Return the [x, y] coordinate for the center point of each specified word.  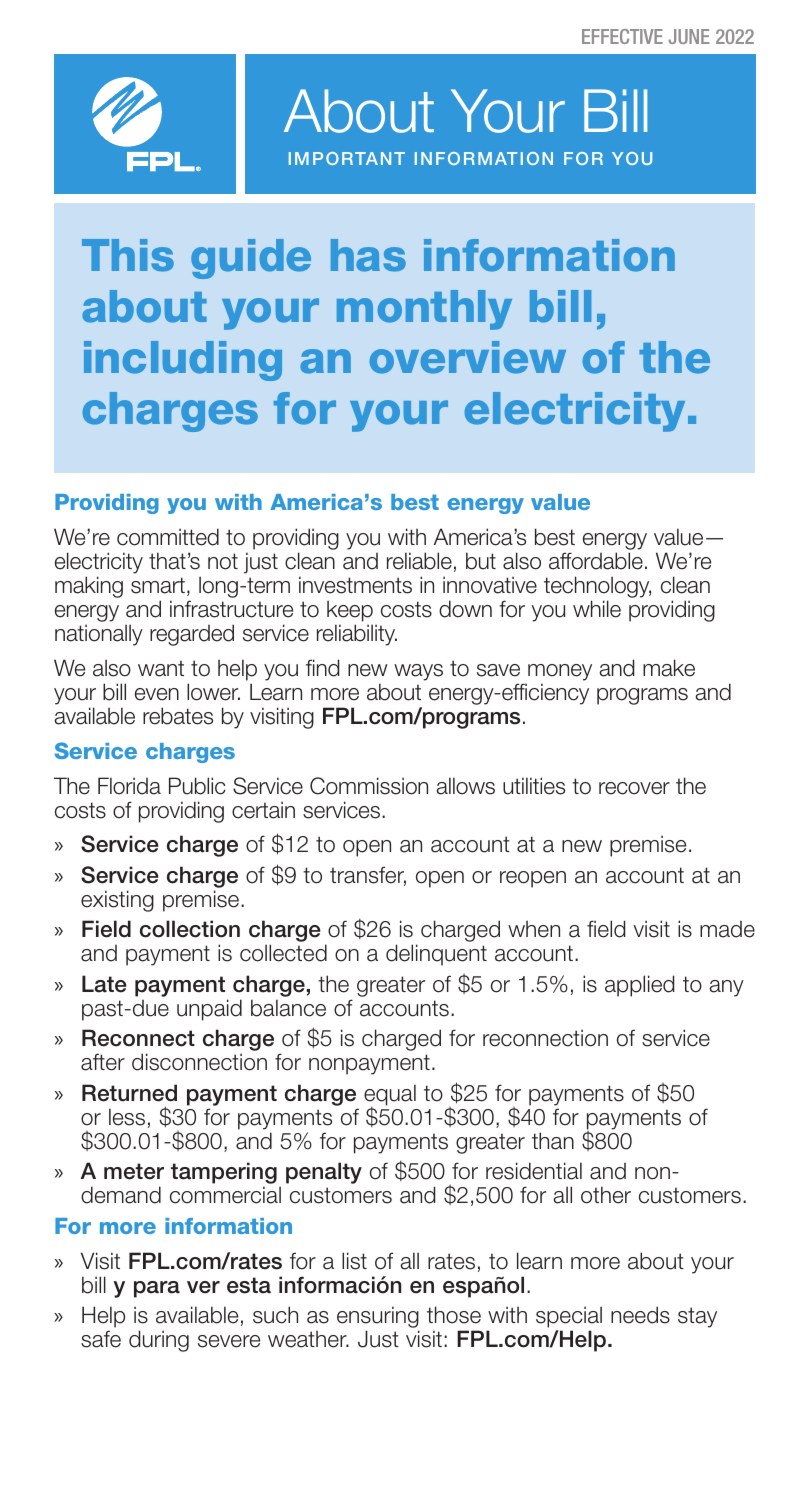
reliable [419, 561]
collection [190, 929]
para [157, 1289]
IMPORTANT [347, 158]
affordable [596, 561]
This [128, 255]
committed [168, 537]
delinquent [436, 955]
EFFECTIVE [622, 36]
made [727, 929]
